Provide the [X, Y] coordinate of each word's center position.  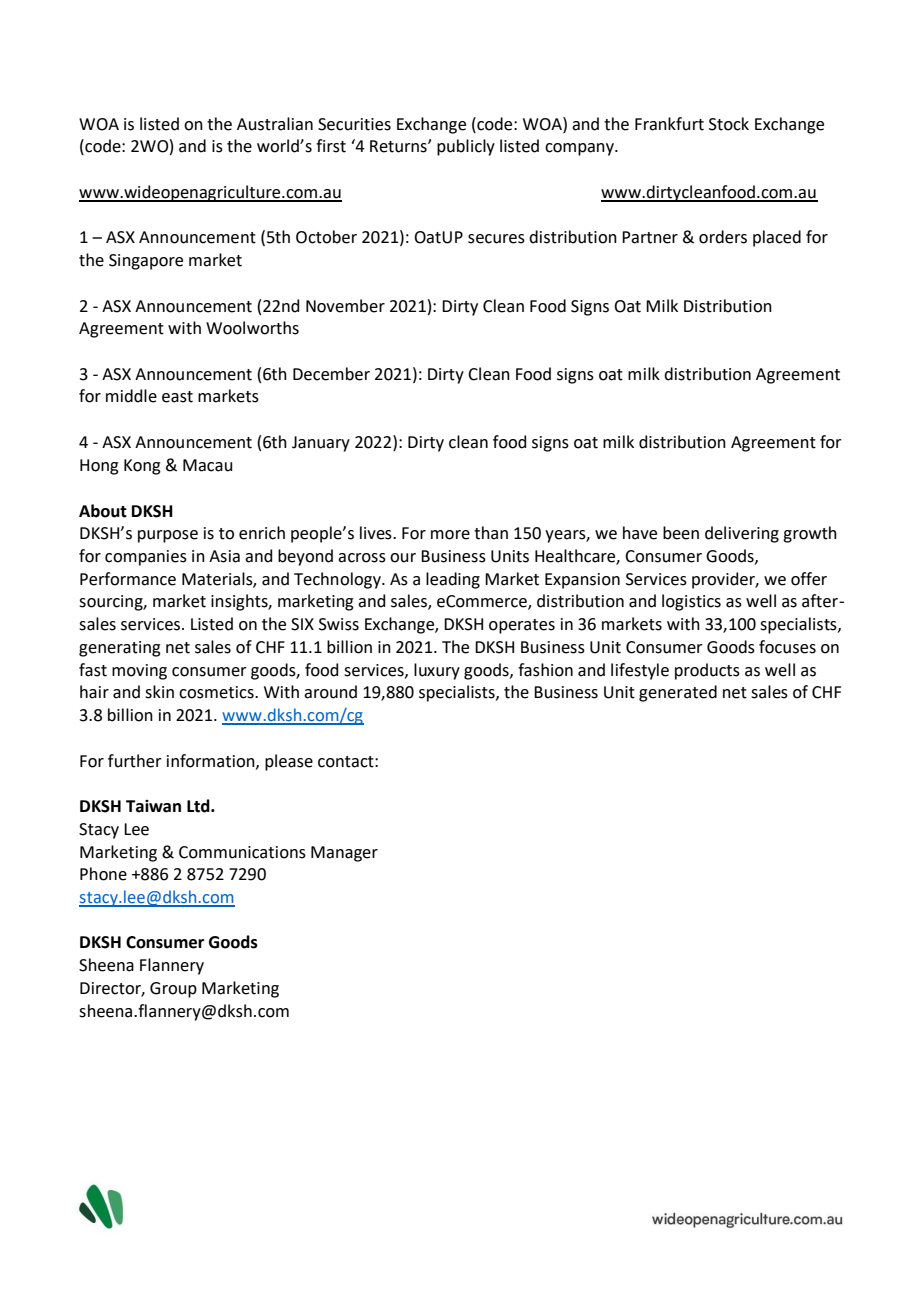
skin [159, 692]
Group [173, 990]
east [177, 397]
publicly [466, 147]
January [321, 444]
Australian [275, 124]
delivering [742, 534]
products [707, 671]
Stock [729, 124]
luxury [437, 671]
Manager [344, 854]
